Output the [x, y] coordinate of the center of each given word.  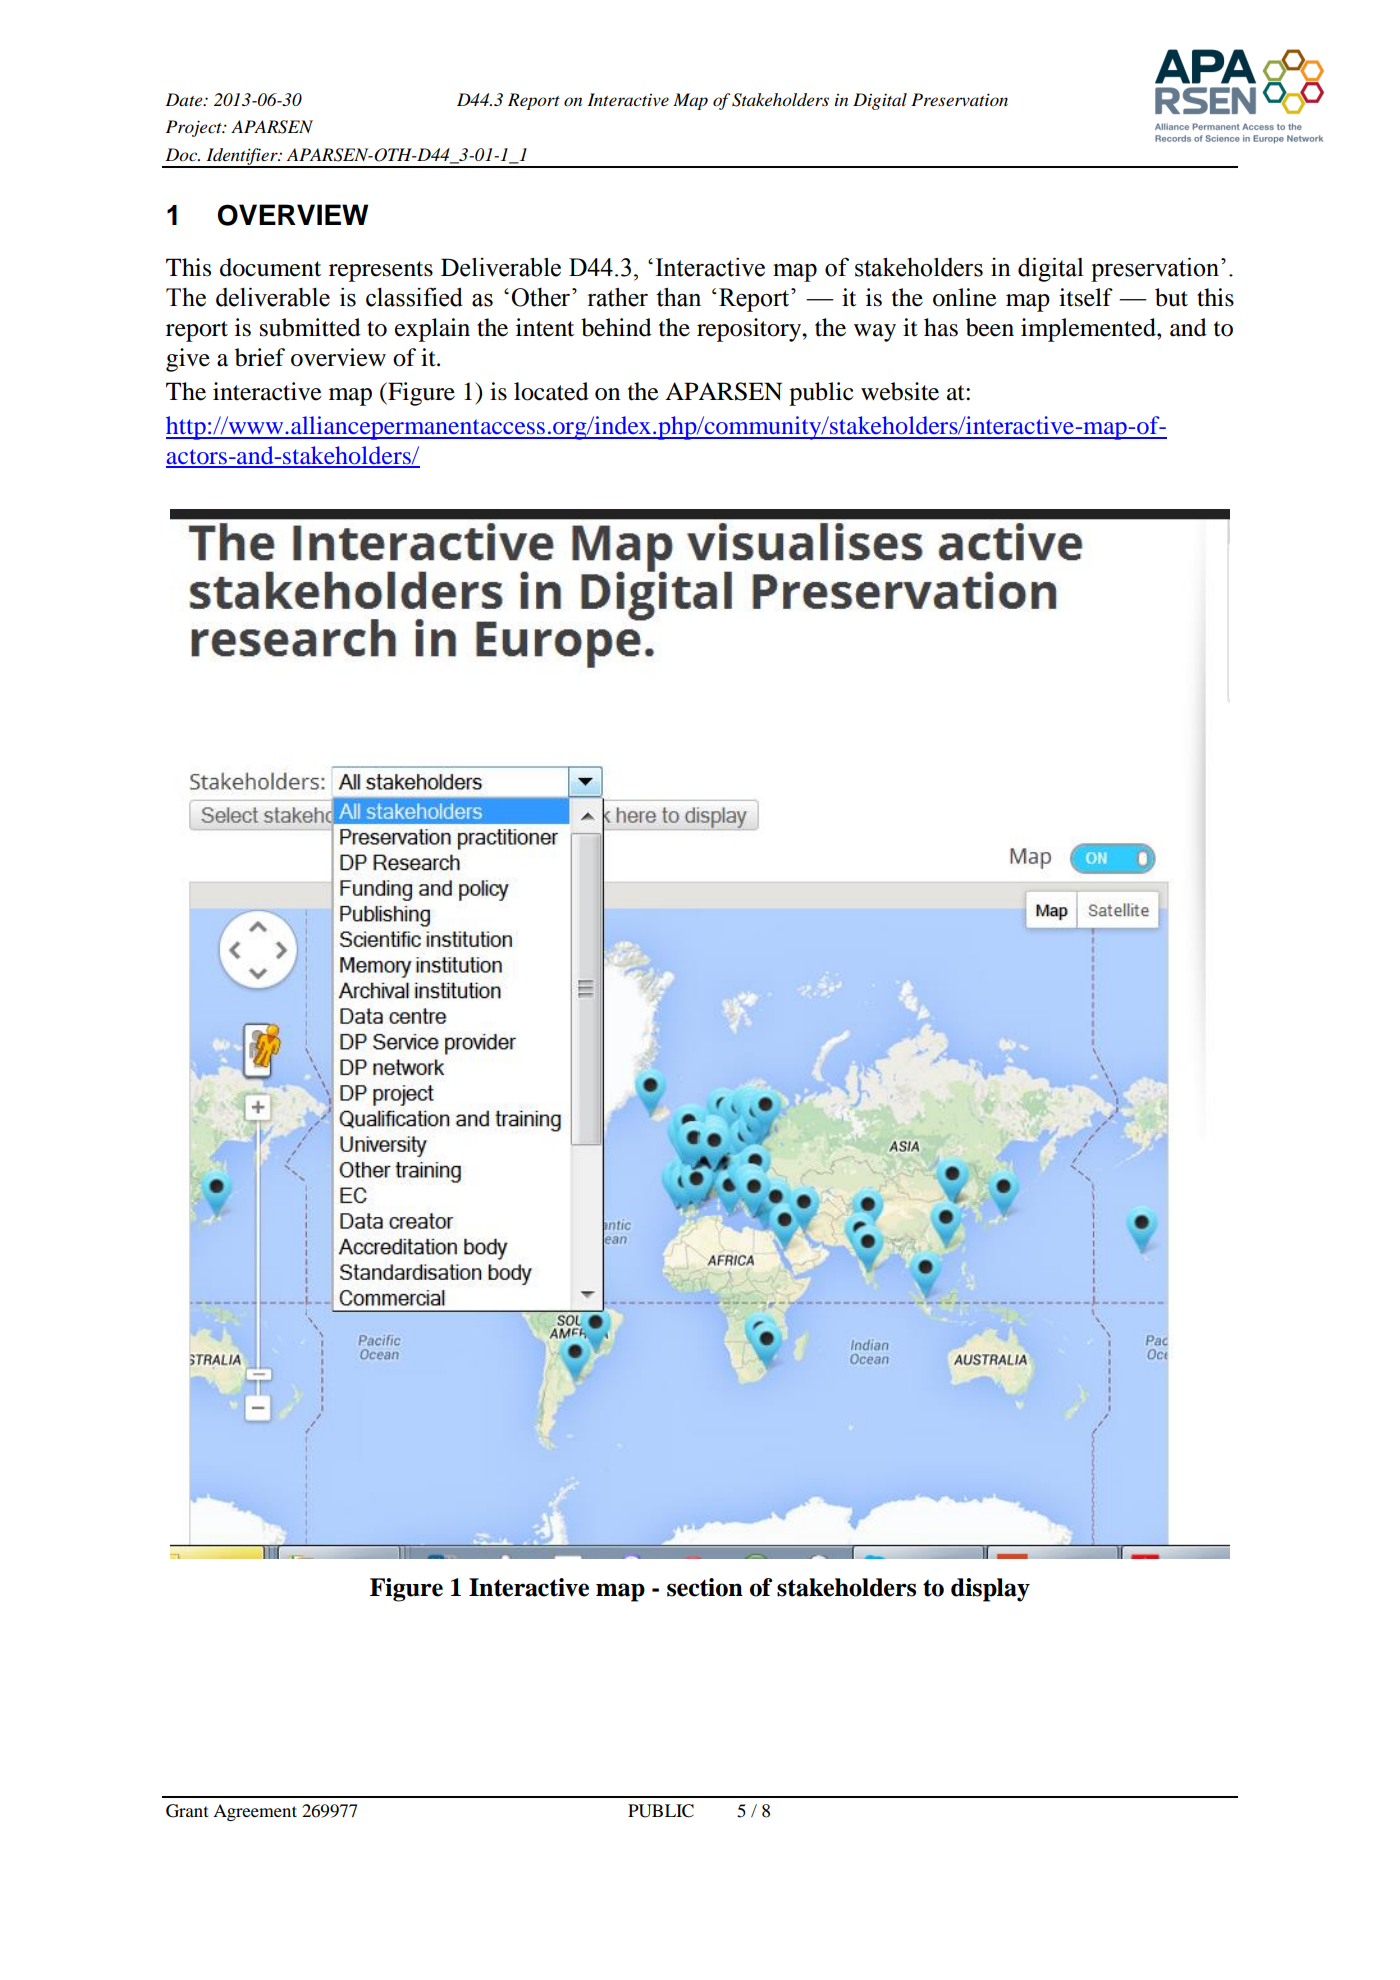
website [900, 391]
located [551, 391]
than [678, 297]
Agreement [255, 1812]
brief [260, 357]
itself [1086, 297]
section [705, 1587]
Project [195, 128]
